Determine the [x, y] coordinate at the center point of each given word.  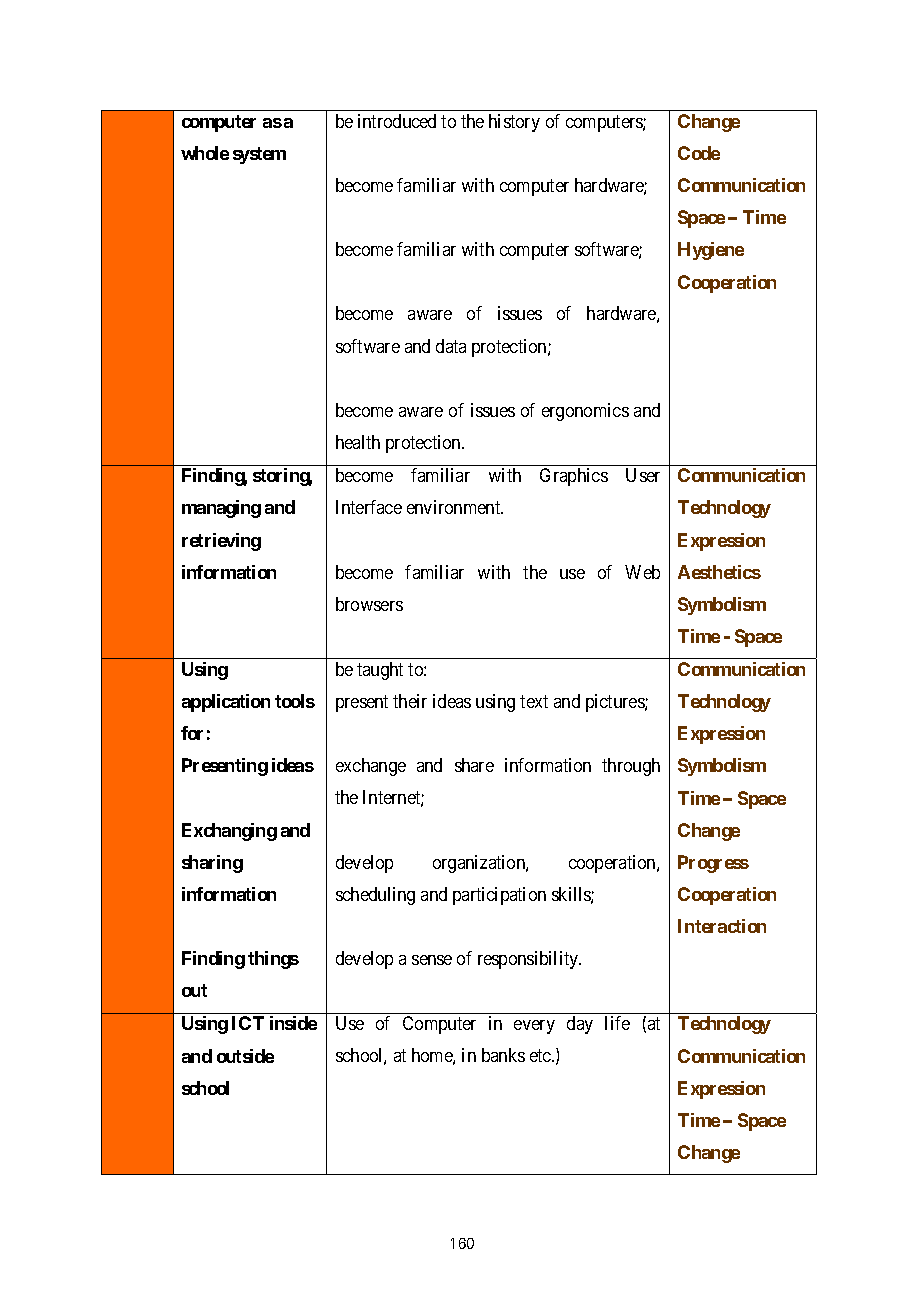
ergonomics [585, 412]
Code [699, 153]
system [259, 155]
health [358, 442]
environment [455, 507]
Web [642, 572]
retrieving [221, 542]
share [474, 765]
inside [293, 1023]
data [451, 346]
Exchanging [229, 832]
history [514, 123]
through [631, 767]
